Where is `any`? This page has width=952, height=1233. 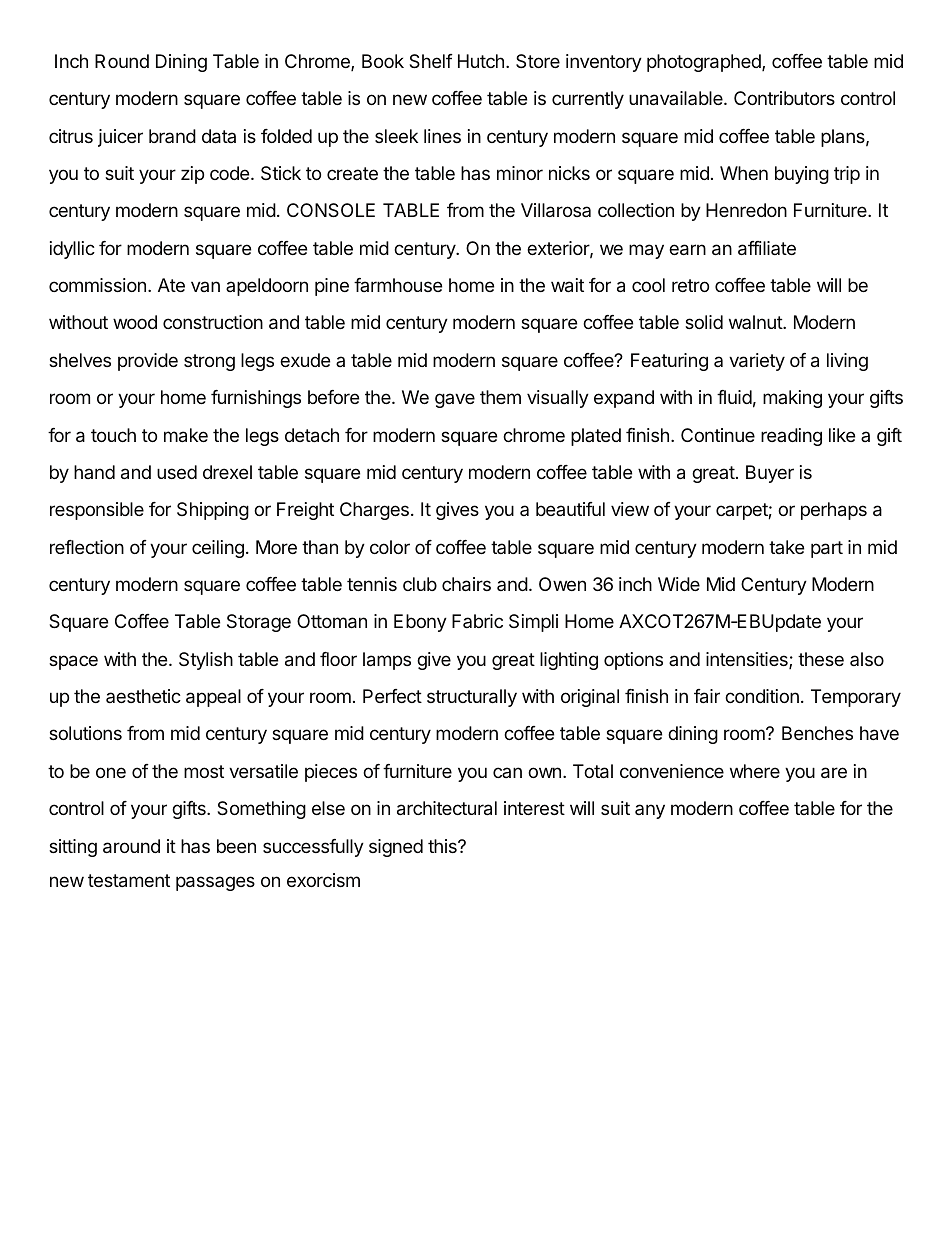 any is located at coordinates (650, 811).
